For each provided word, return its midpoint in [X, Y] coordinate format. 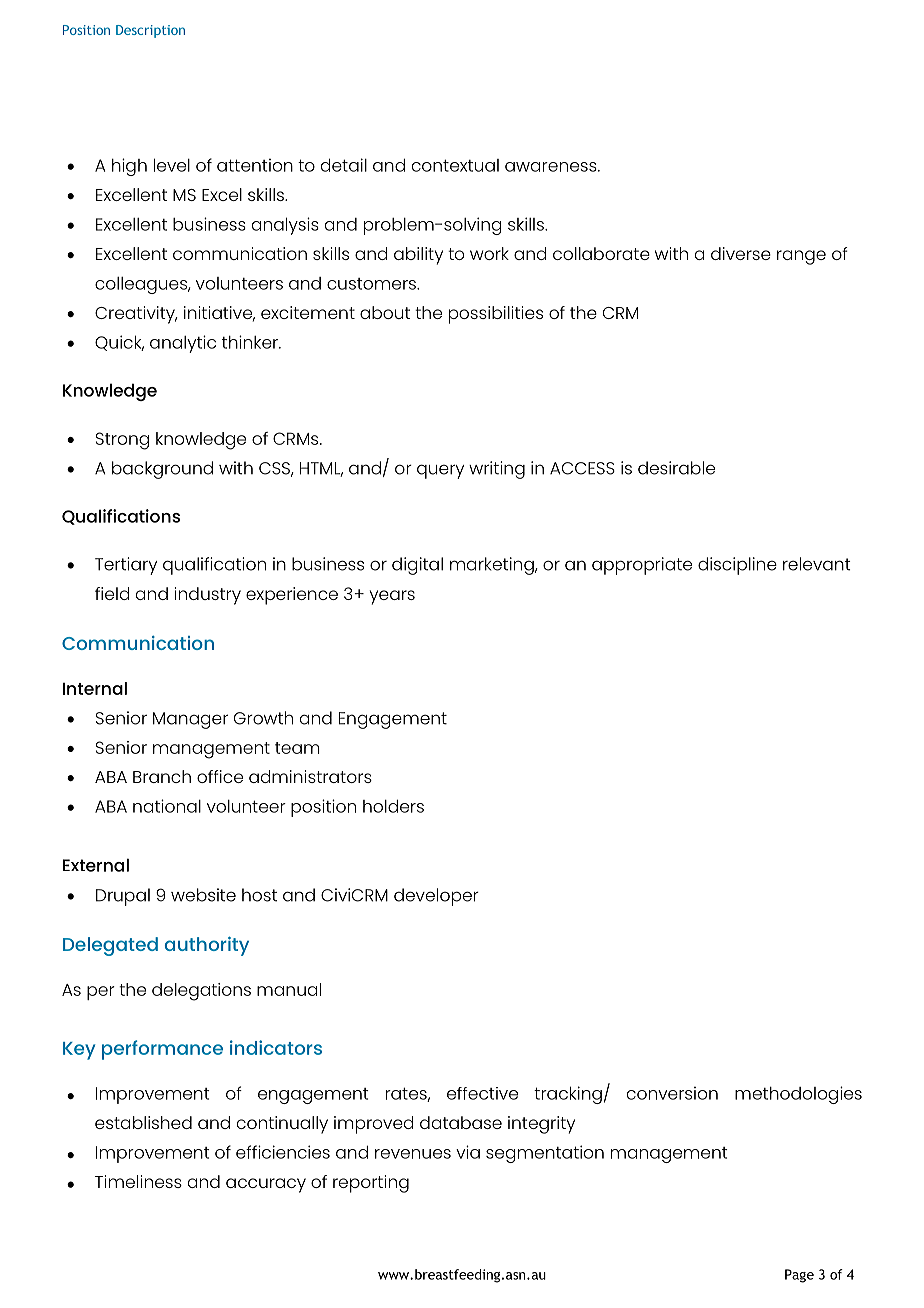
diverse [741, 253]
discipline [737, 566]
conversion [672, 1093]
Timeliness [138, 1181]
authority [207, 946]
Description [150, 31]
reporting [371, 1184]
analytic [183, 344]
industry [207, 596]
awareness [552, 167]
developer [436, 897]
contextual [455, 165]
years [392, 597]
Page [799, 1276]
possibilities [496, 315]
